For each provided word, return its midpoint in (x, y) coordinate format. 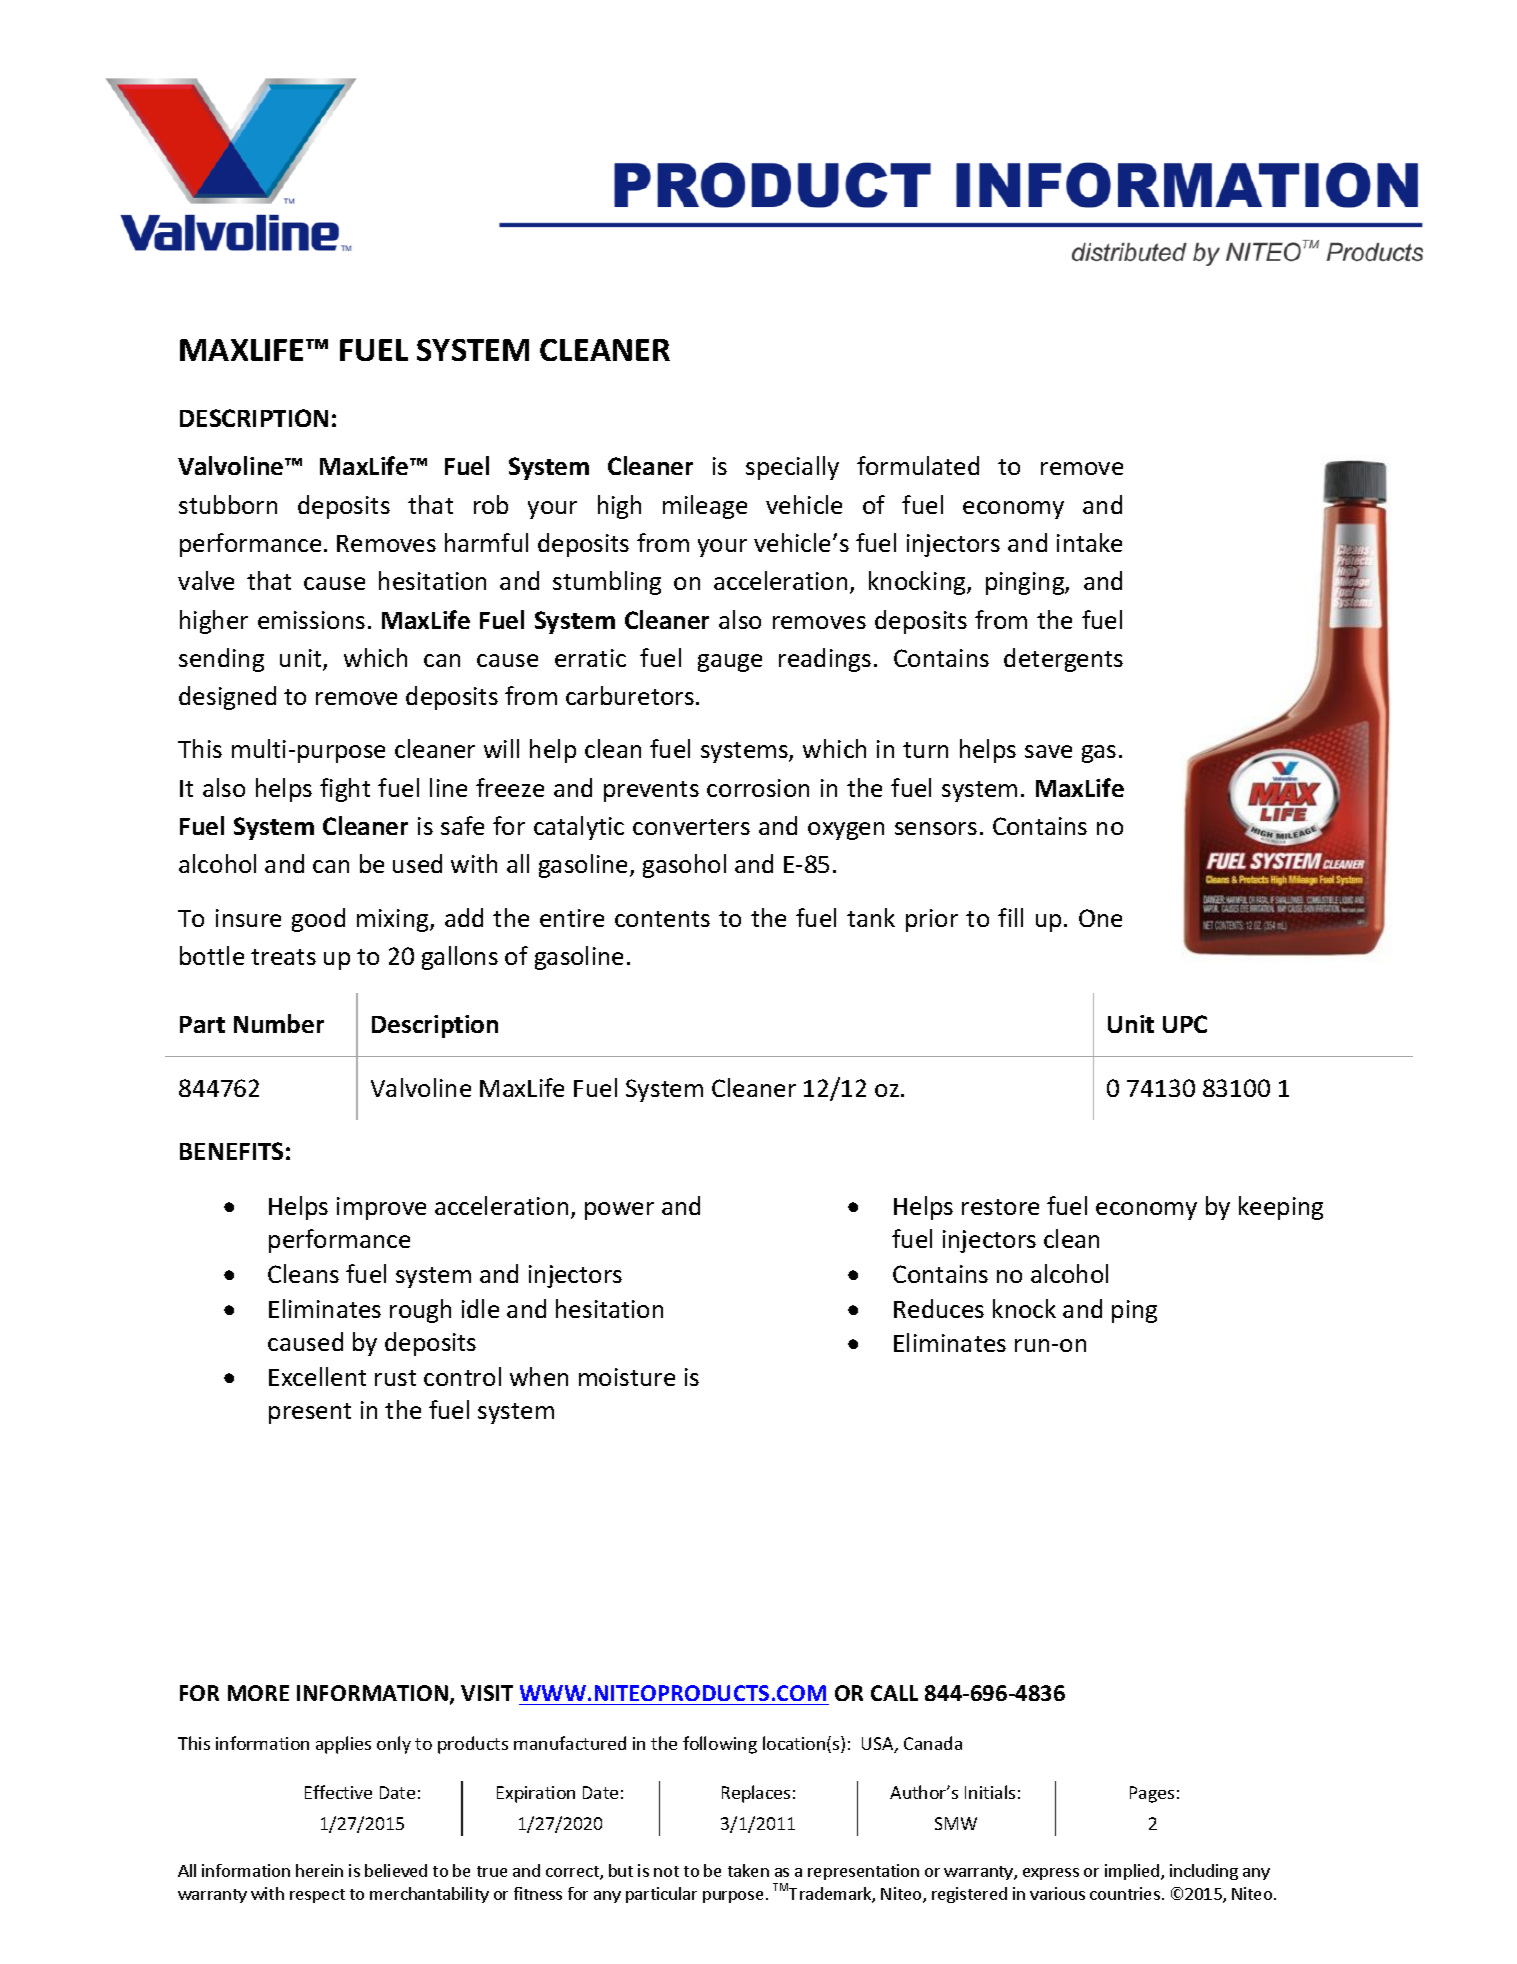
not (666, 1871)
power (619, 1211)
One (1100, 918)
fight (345, 790)
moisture (627, 1377)
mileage (705, 507)
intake (1089, 542)
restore (1000, 1207)
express (1051, 1874)
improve (381, 1208)
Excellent (317, 1376)
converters (691, 827)
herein (319, 1870)
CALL (894, 1693)
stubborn (228, 504)
